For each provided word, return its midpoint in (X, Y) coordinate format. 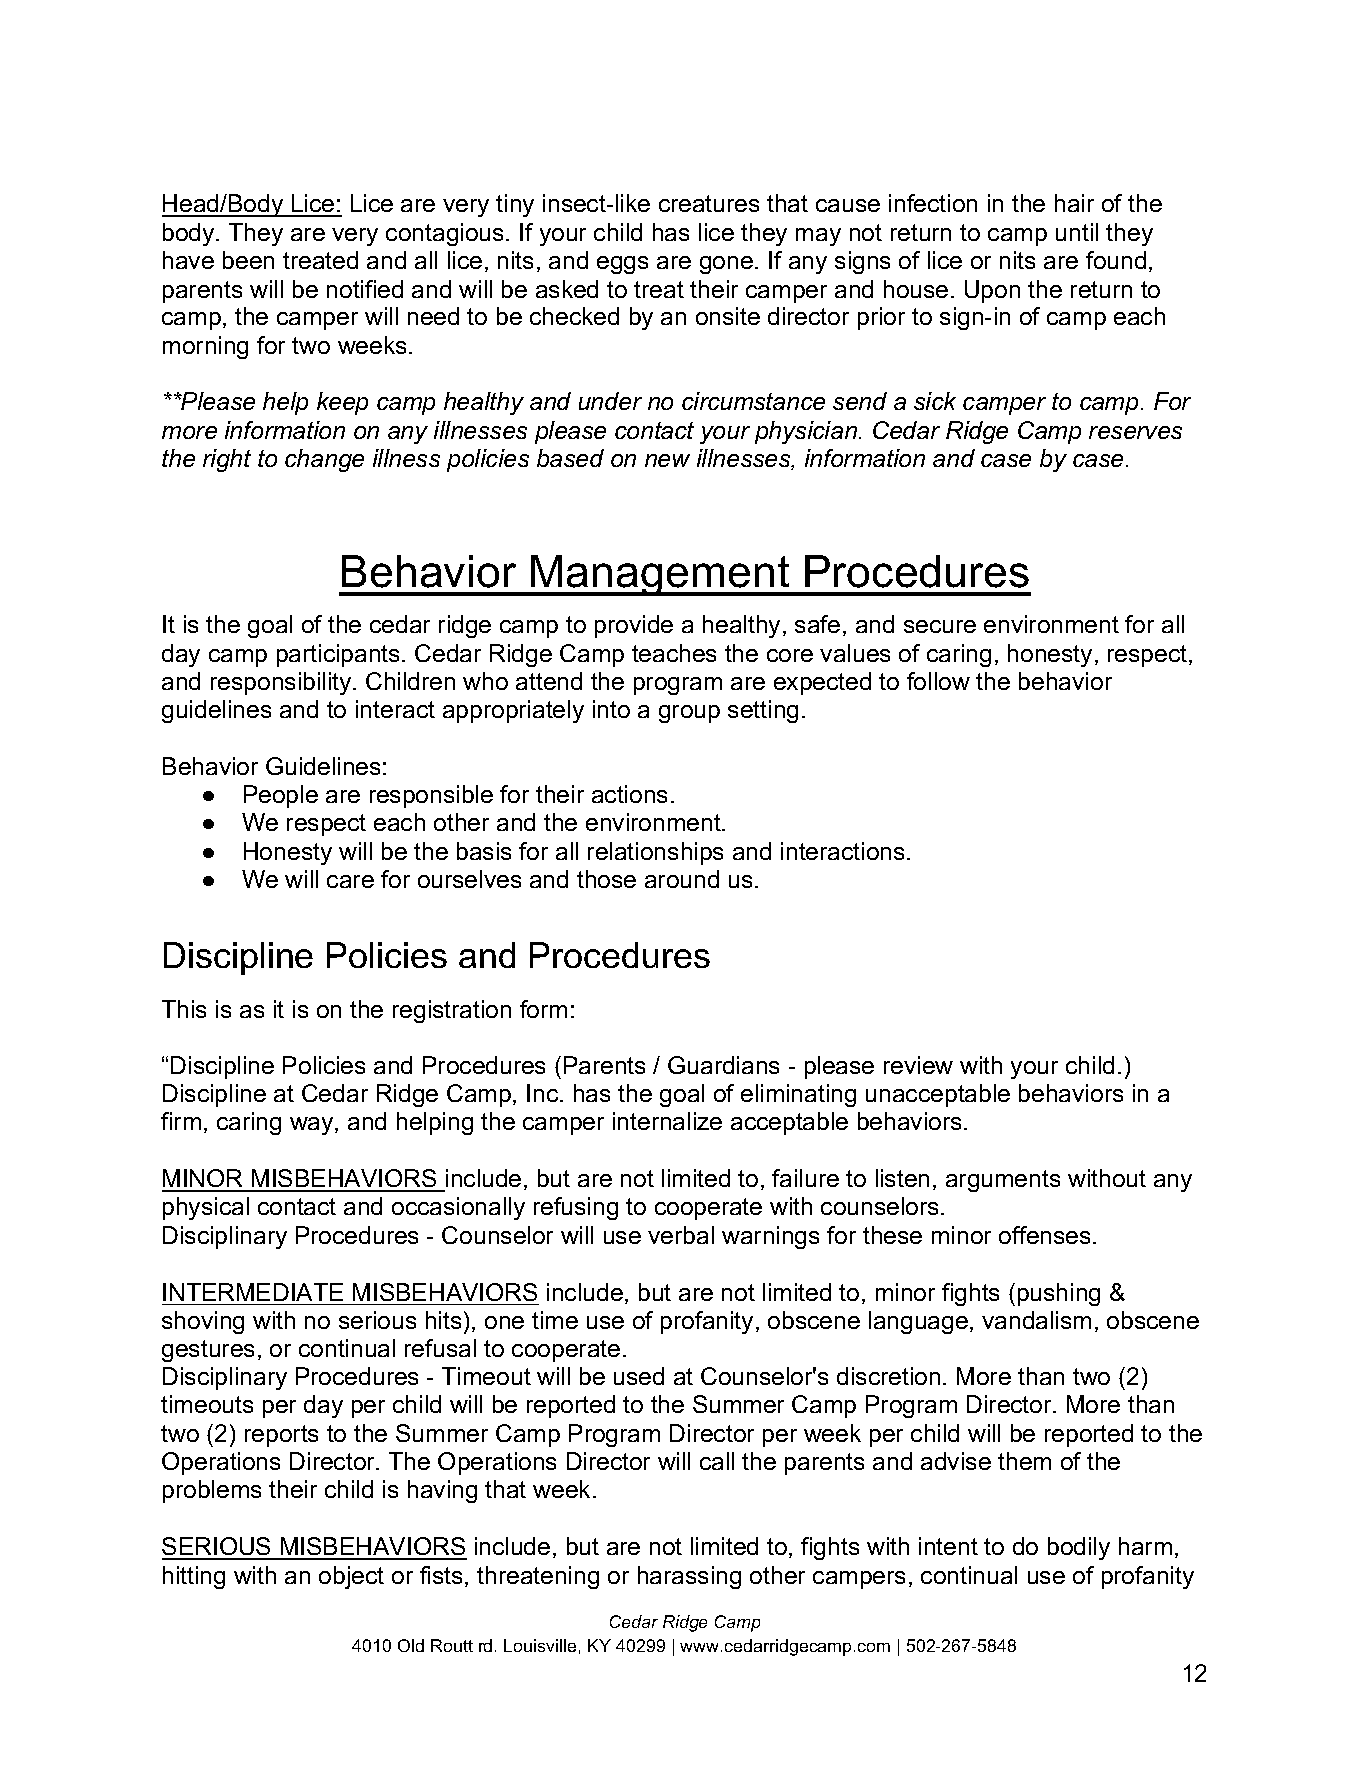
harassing (689, 1577)
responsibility (282, 683)
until (1077, 232)
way (313, 1126)
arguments (1003, 1181)
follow (938, 681)
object (351, 1577)
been (248, 260)
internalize (667, 1121)
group (689, 714)
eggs (622, 265)
